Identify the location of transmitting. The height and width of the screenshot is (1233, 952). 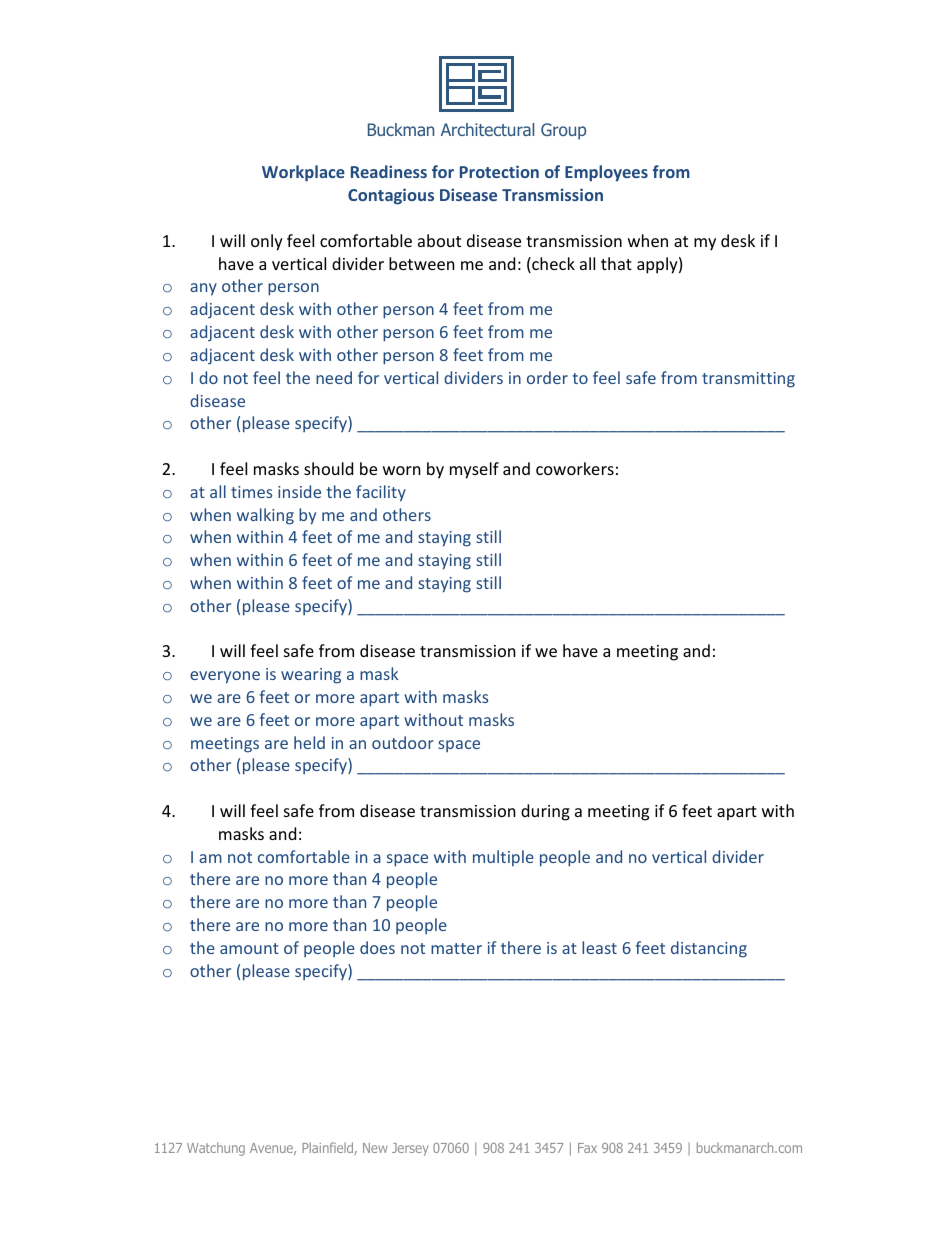
(748, 380).
